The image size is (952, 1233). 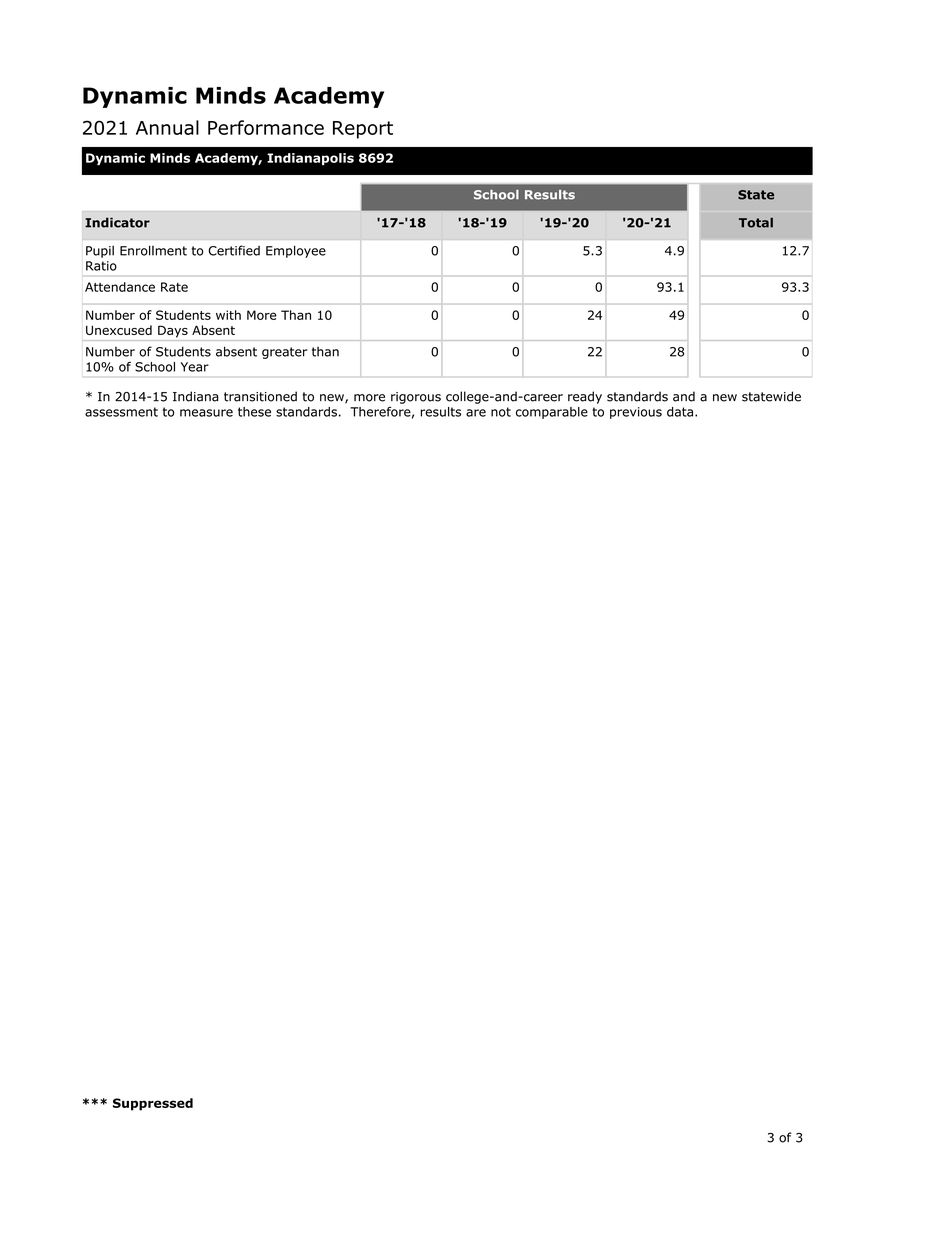 I want to click on Total, so click(x=756, y=222).
